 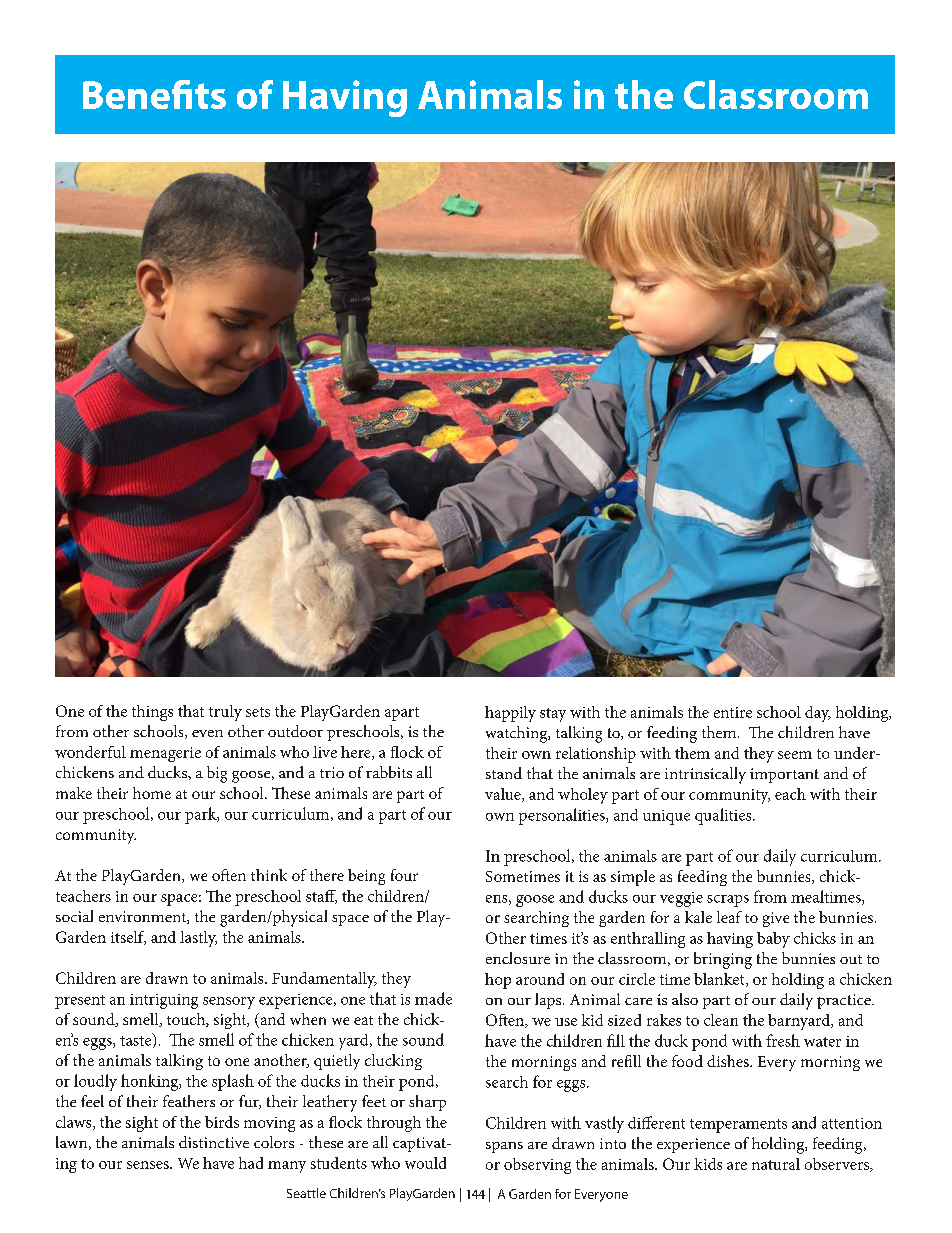 What do you see at coordinates (425, 1163) in the page?
I see `would` at bounding box center [425, 1163].
